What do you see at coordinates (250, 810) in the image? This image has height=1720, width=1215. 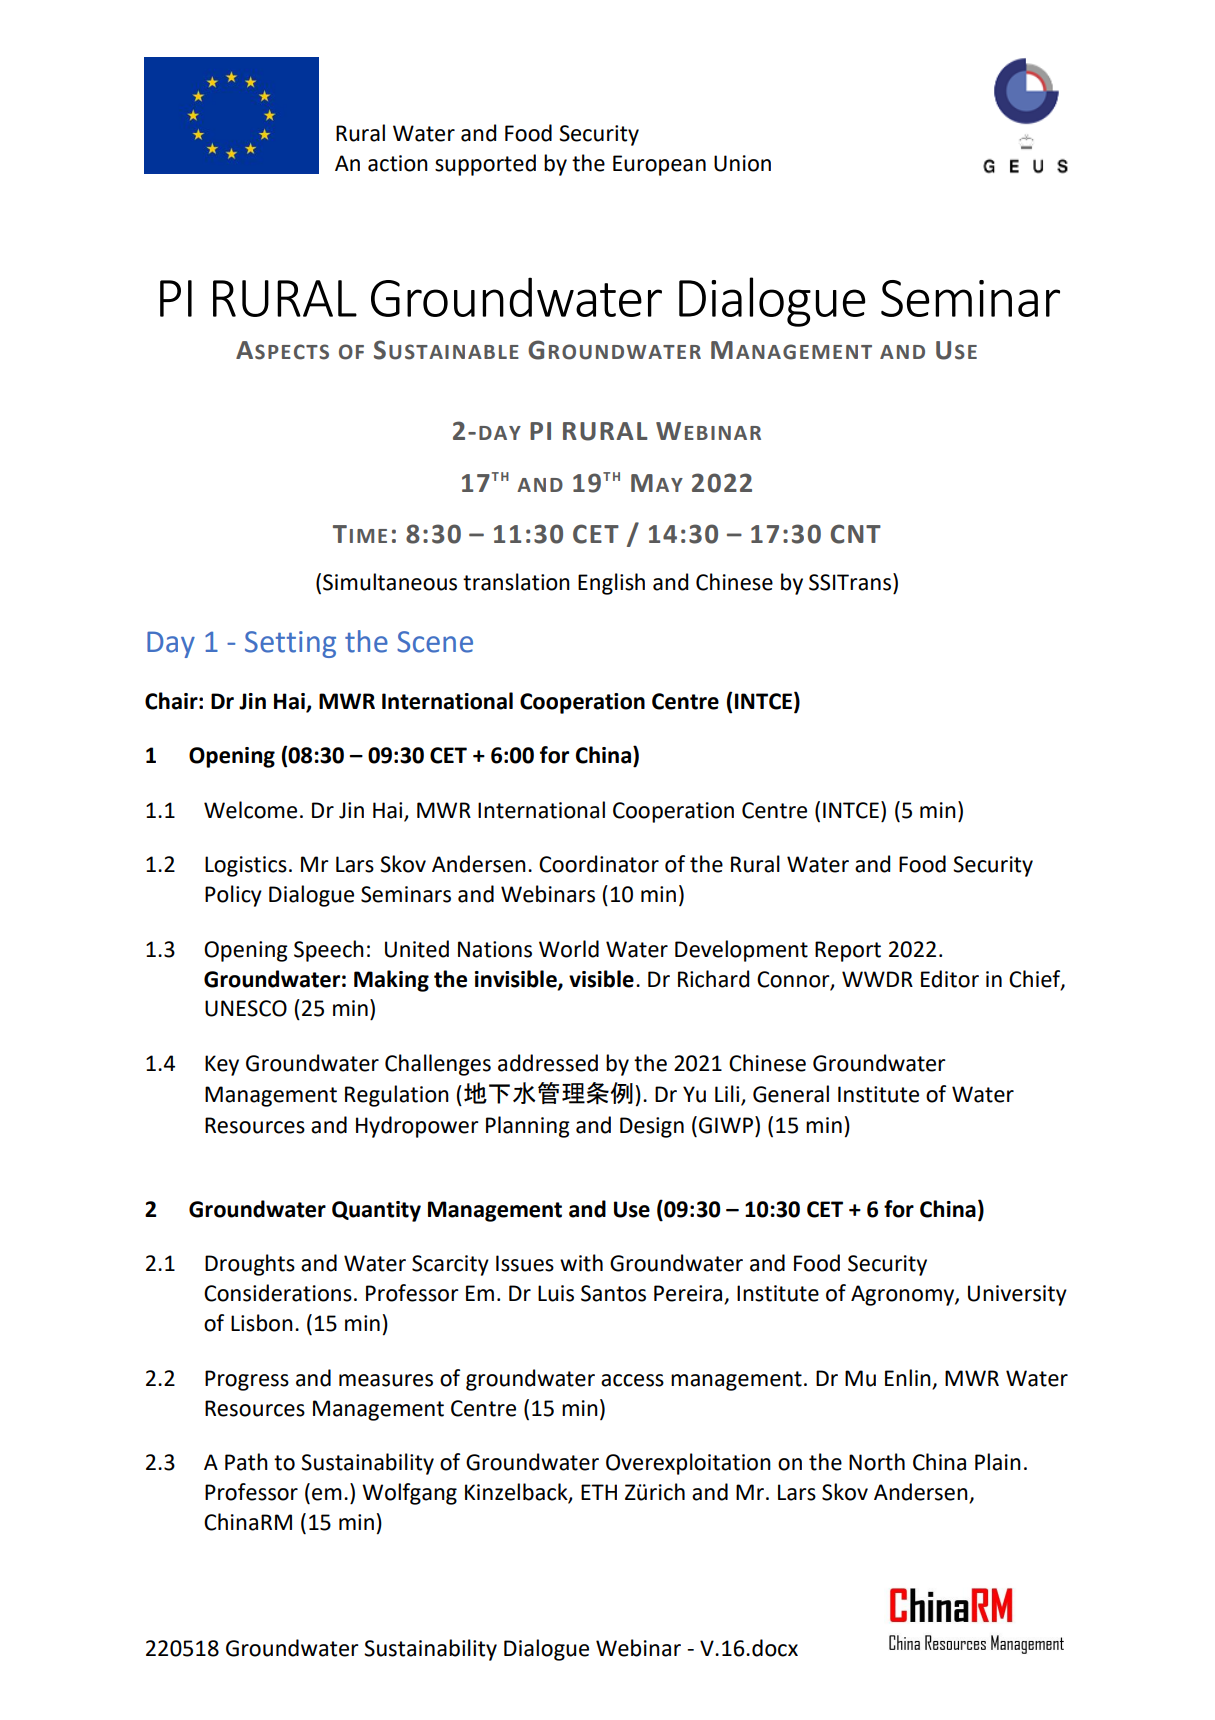 I see `Welcome` at bounding box center [250, 810].
